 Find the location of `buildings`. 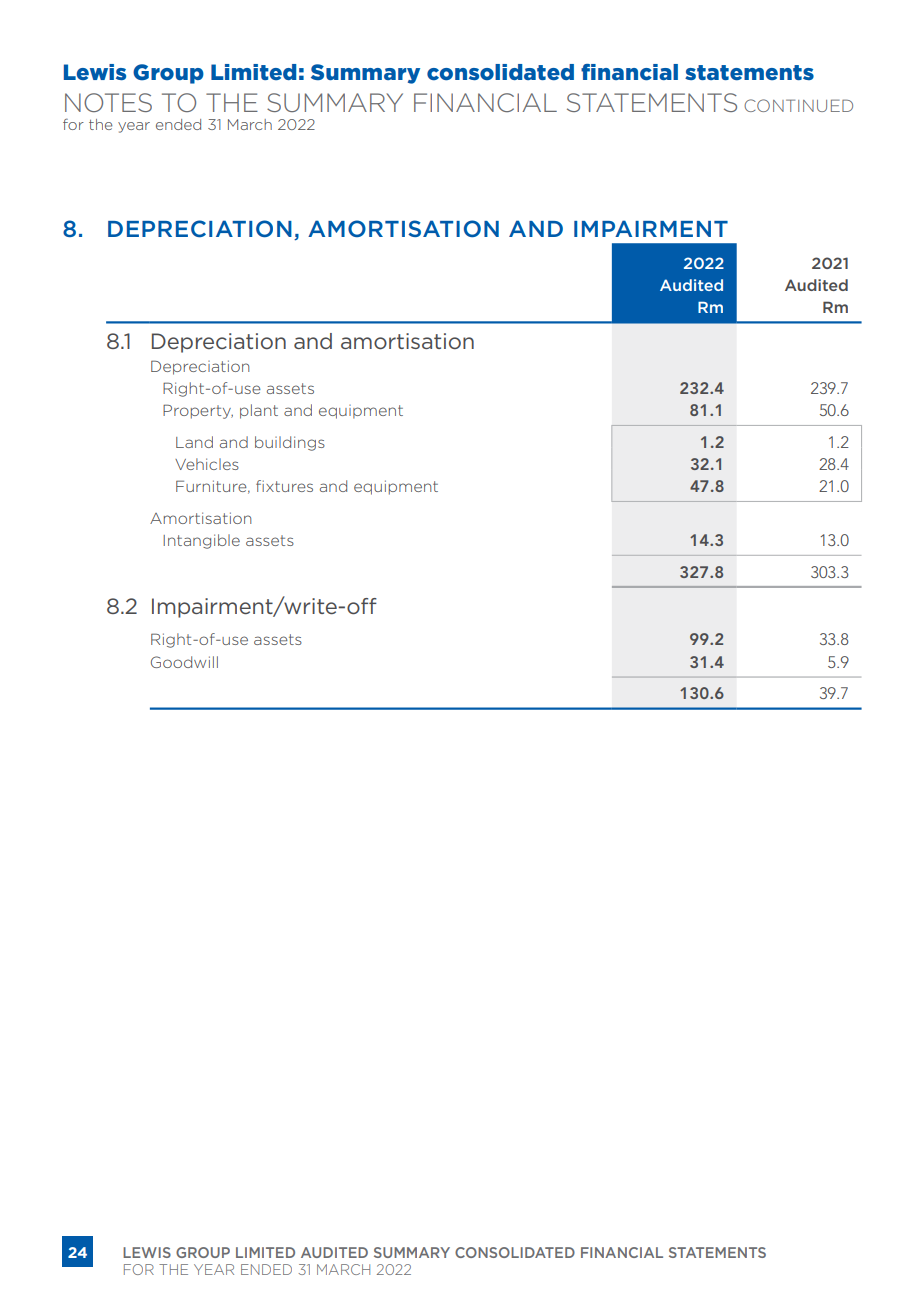

buildings is located at coordinates (290, 443).
